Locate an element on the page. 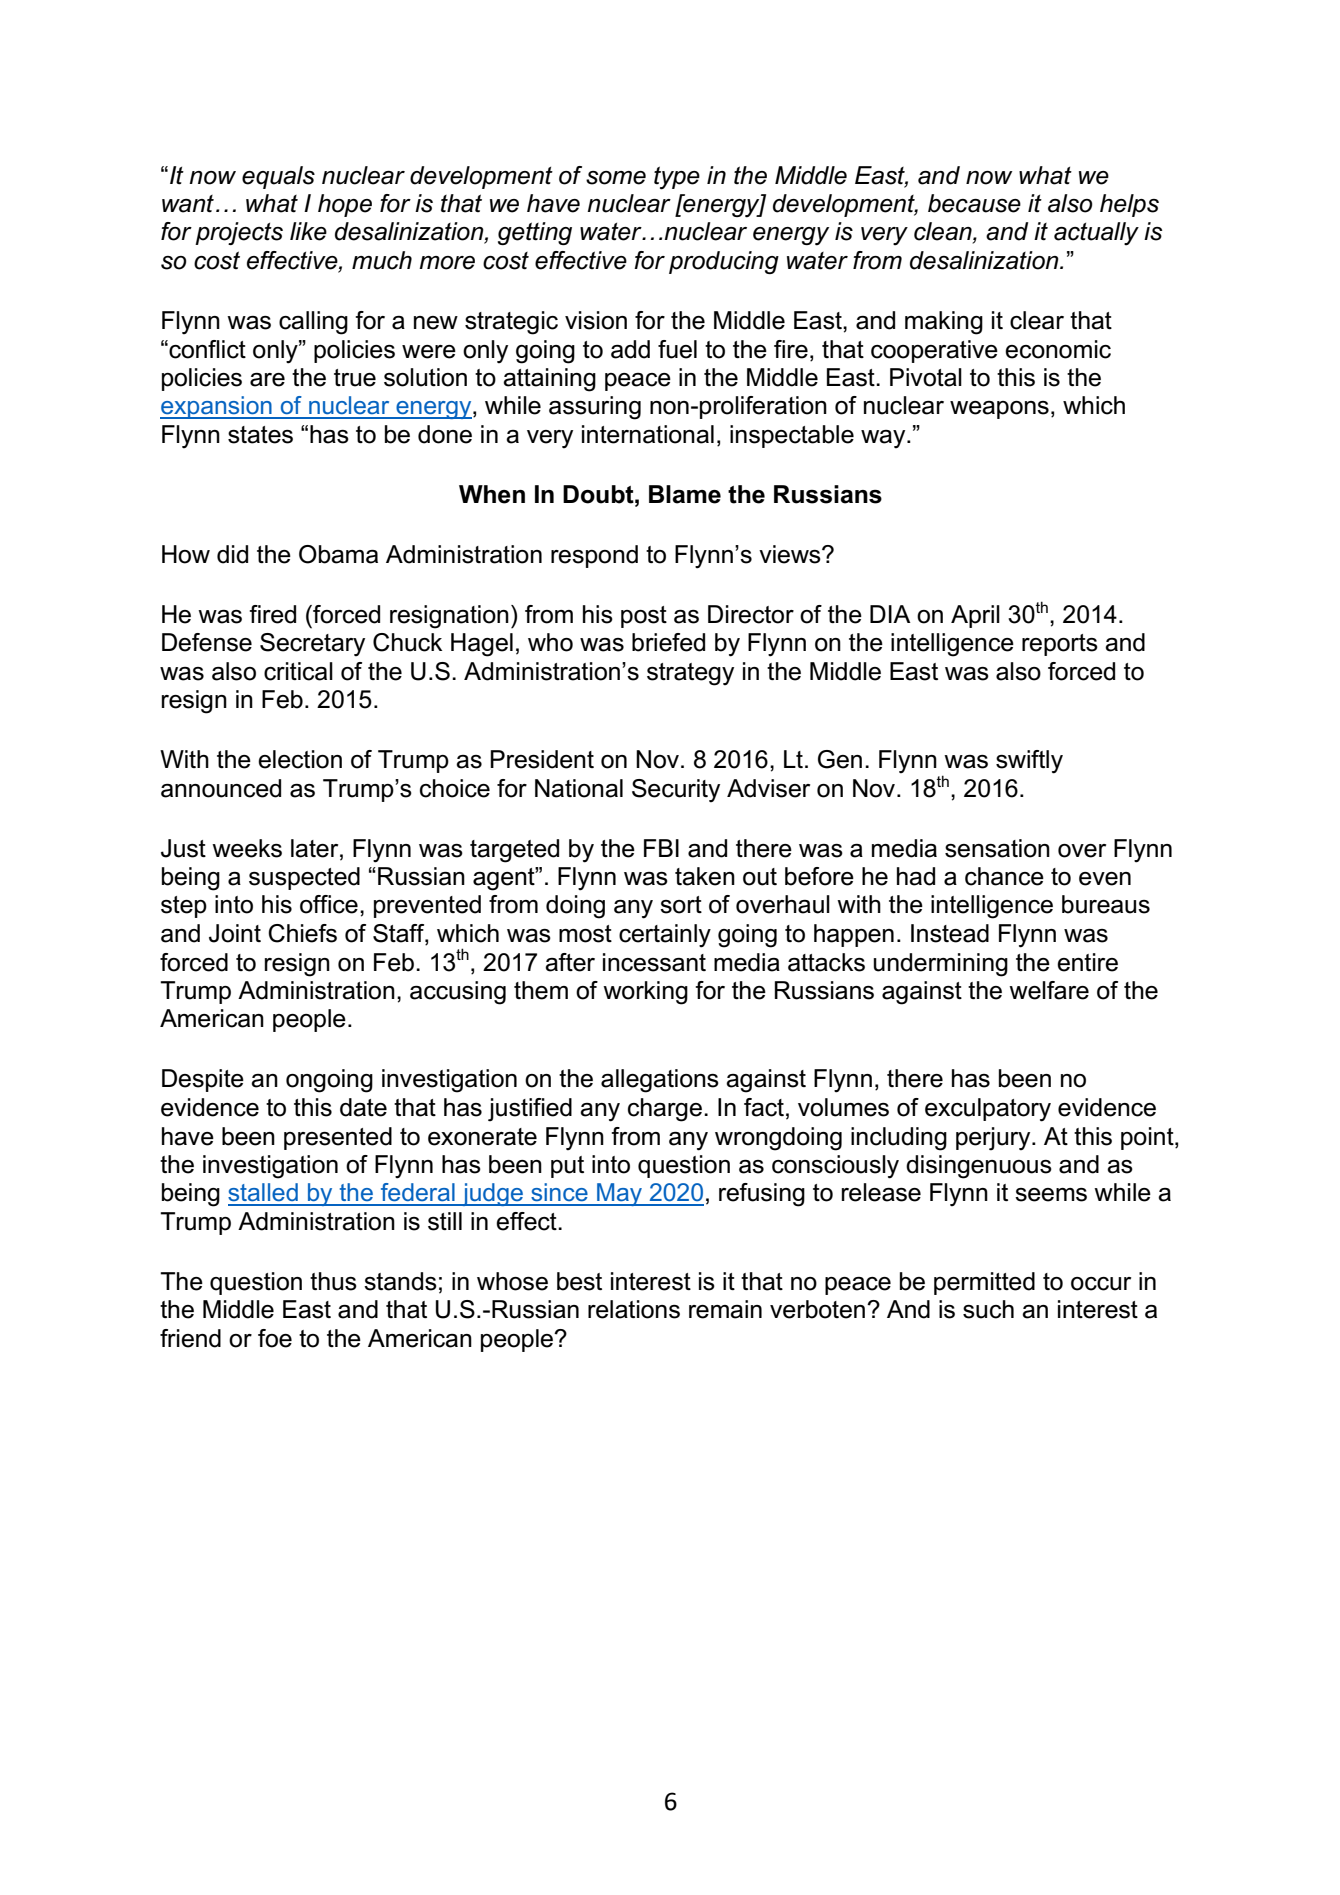  thus is located at coordinates (333, 1281).
